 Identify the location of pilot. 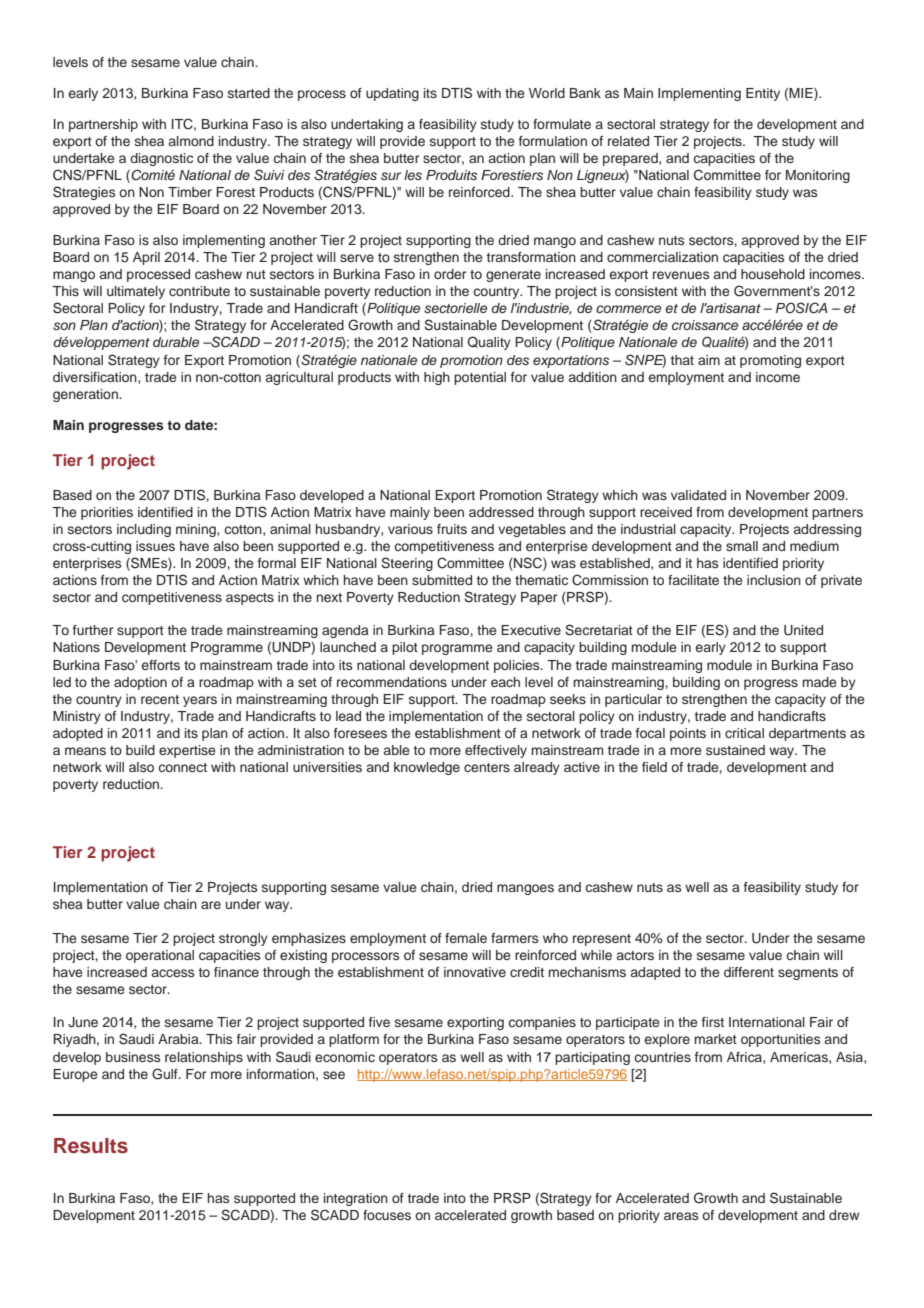
(405, 648).
